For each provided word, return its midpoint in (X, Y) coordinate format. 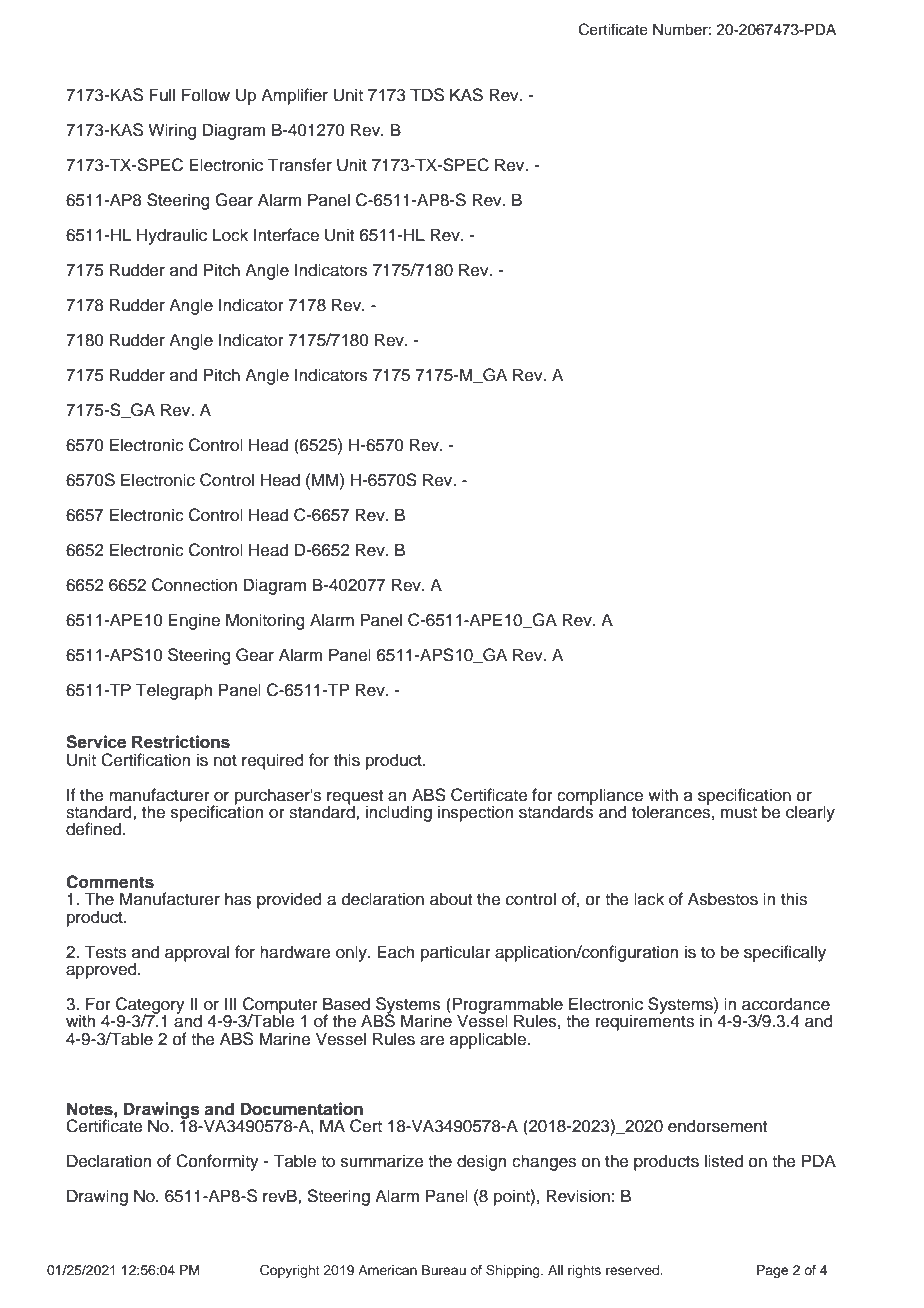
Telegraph (174, 691)
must (739, 813)
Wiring (172, 131)
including (399, 813)
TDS (427, 95)
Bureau (444, 1270)
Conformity (217, 1162)
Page (773, 1271)
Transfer (300, 165)
